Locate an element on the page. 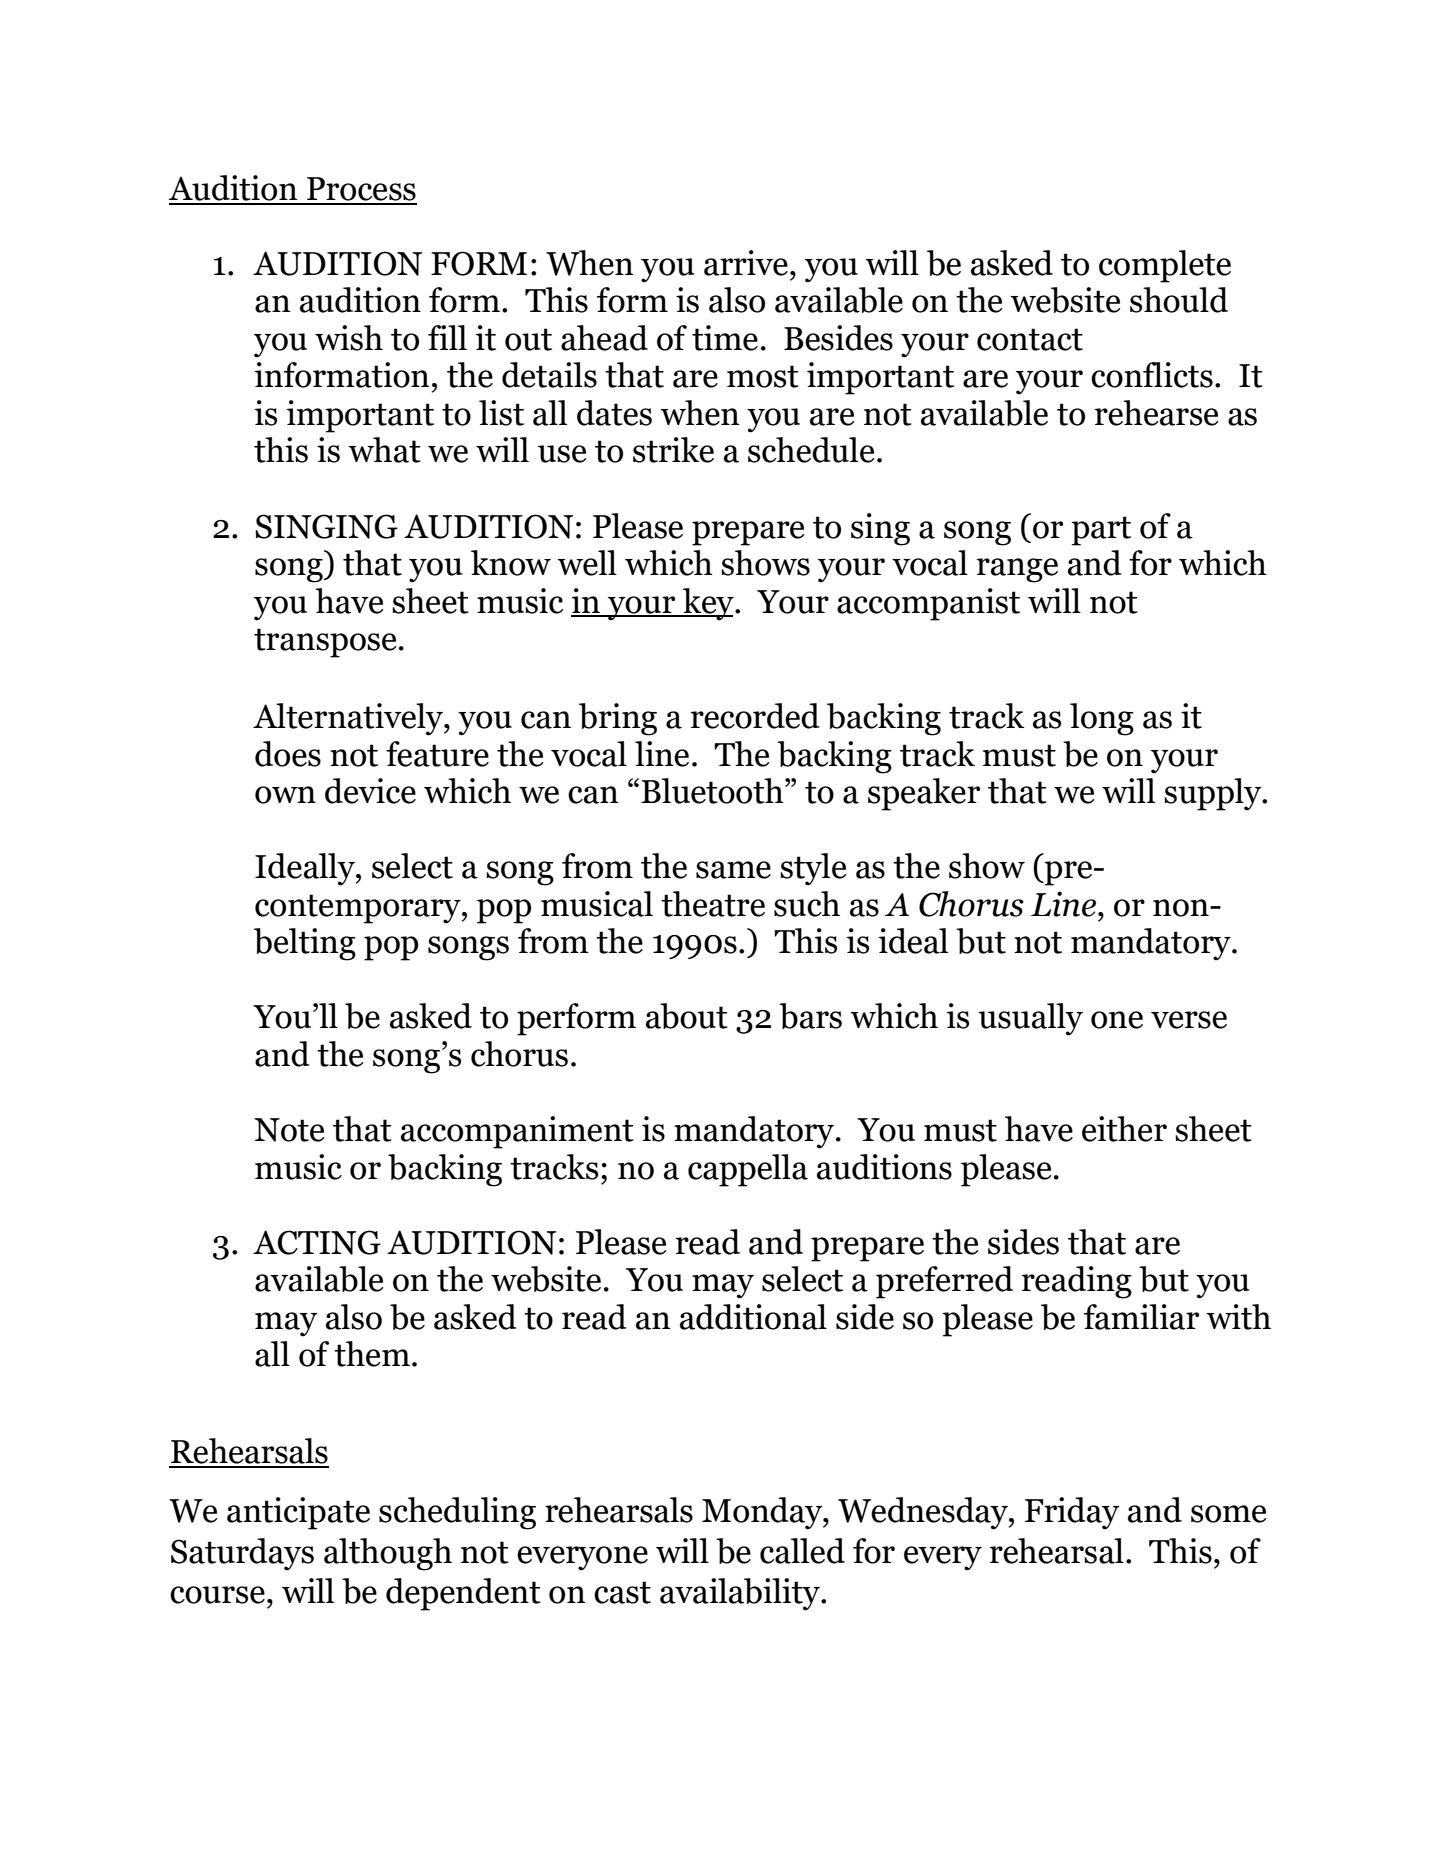 The height and width of the page is (1868, 1443). time is located at coordinates (725, 338).
